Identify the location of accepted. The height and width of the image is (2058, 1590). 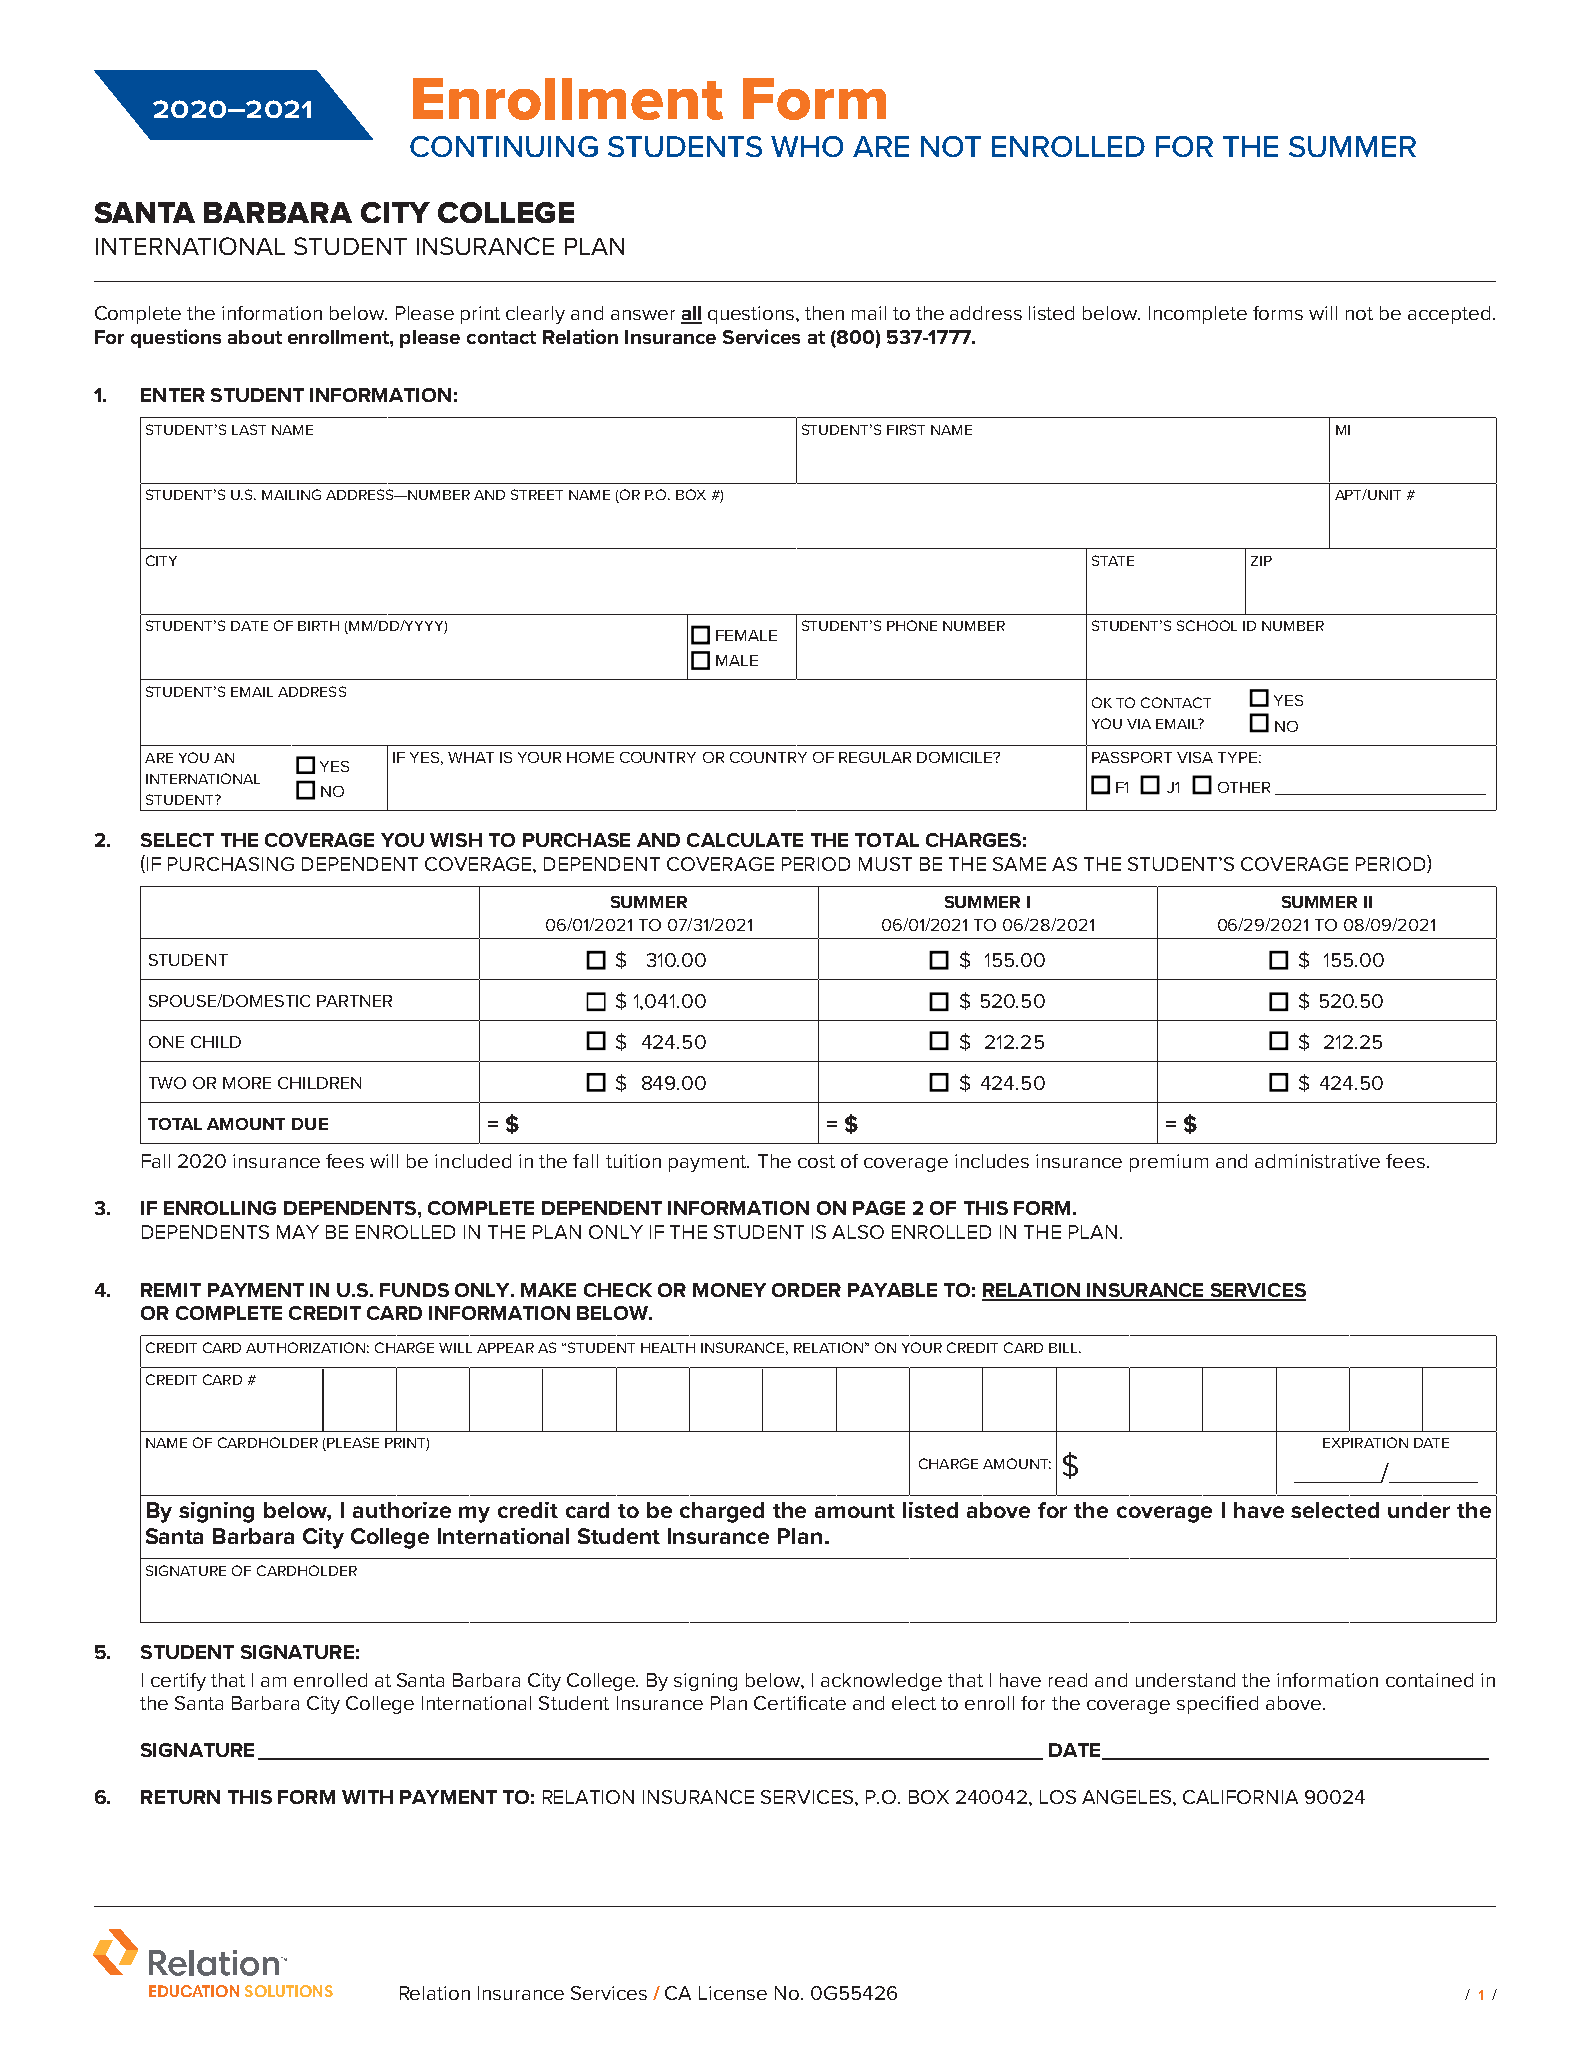
(1449, 315).
